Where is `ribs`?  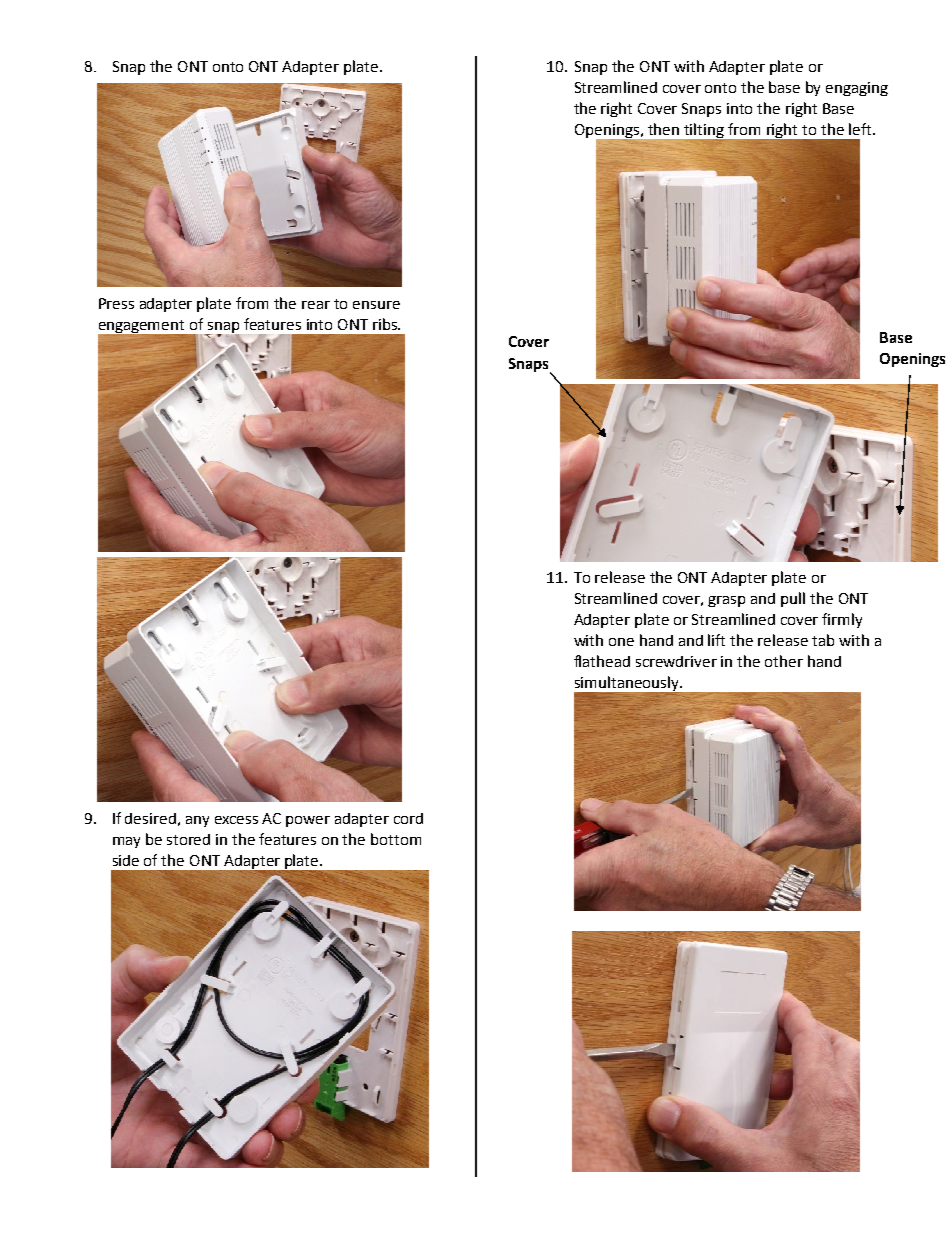 ribs is located at coordinates (386, 324).
